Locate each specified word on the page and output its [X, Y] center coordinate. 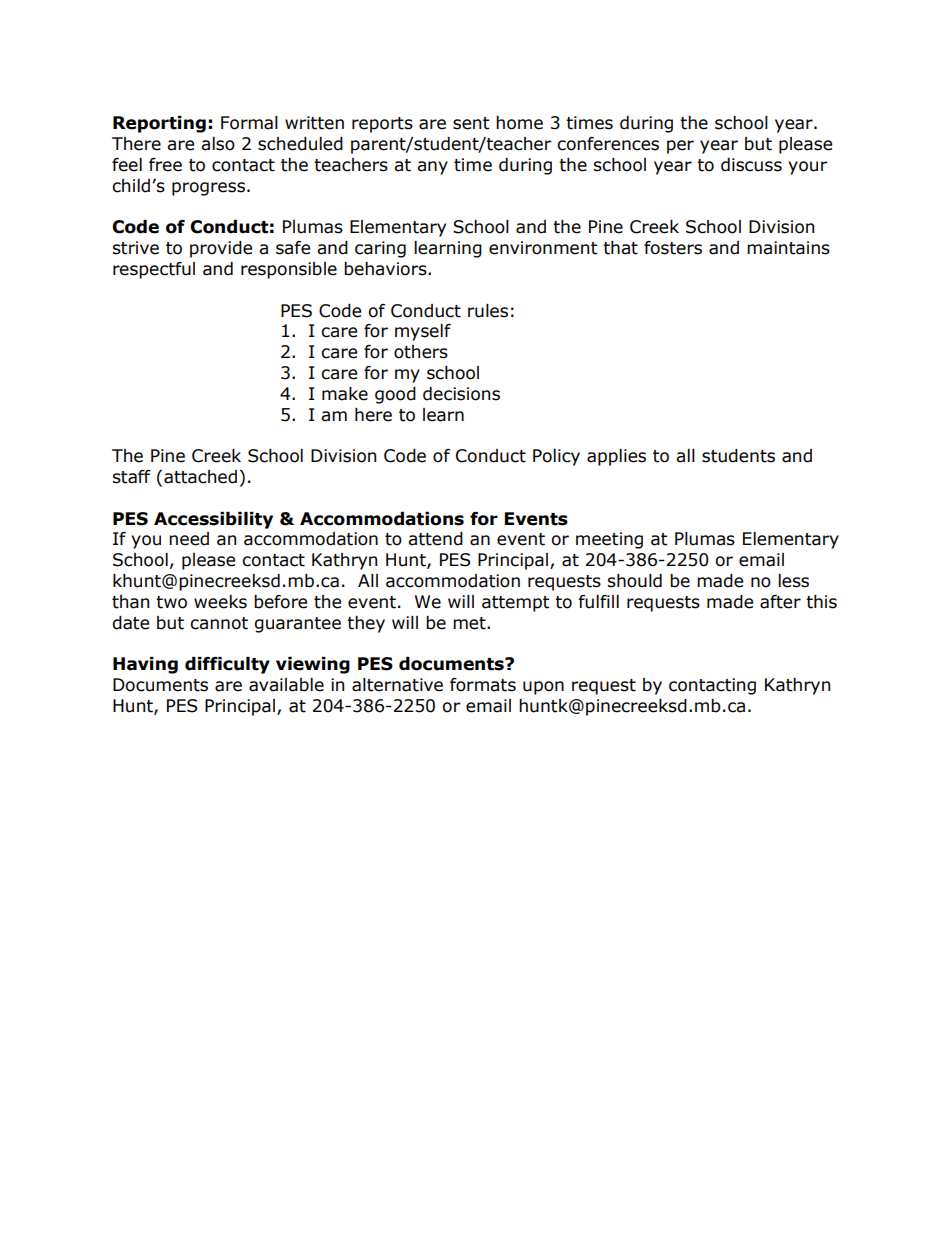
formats [483, 685]
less [793, 581]
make [345, 394]
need [189, 539]
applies [616, 457]
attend [435, 539]
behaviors [386, 269]
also [218, 144]
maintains [788, 248]
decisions [461, 394]
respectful [154, 270]
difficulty [227, 665]
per [680, 147]
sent [471, 123]
